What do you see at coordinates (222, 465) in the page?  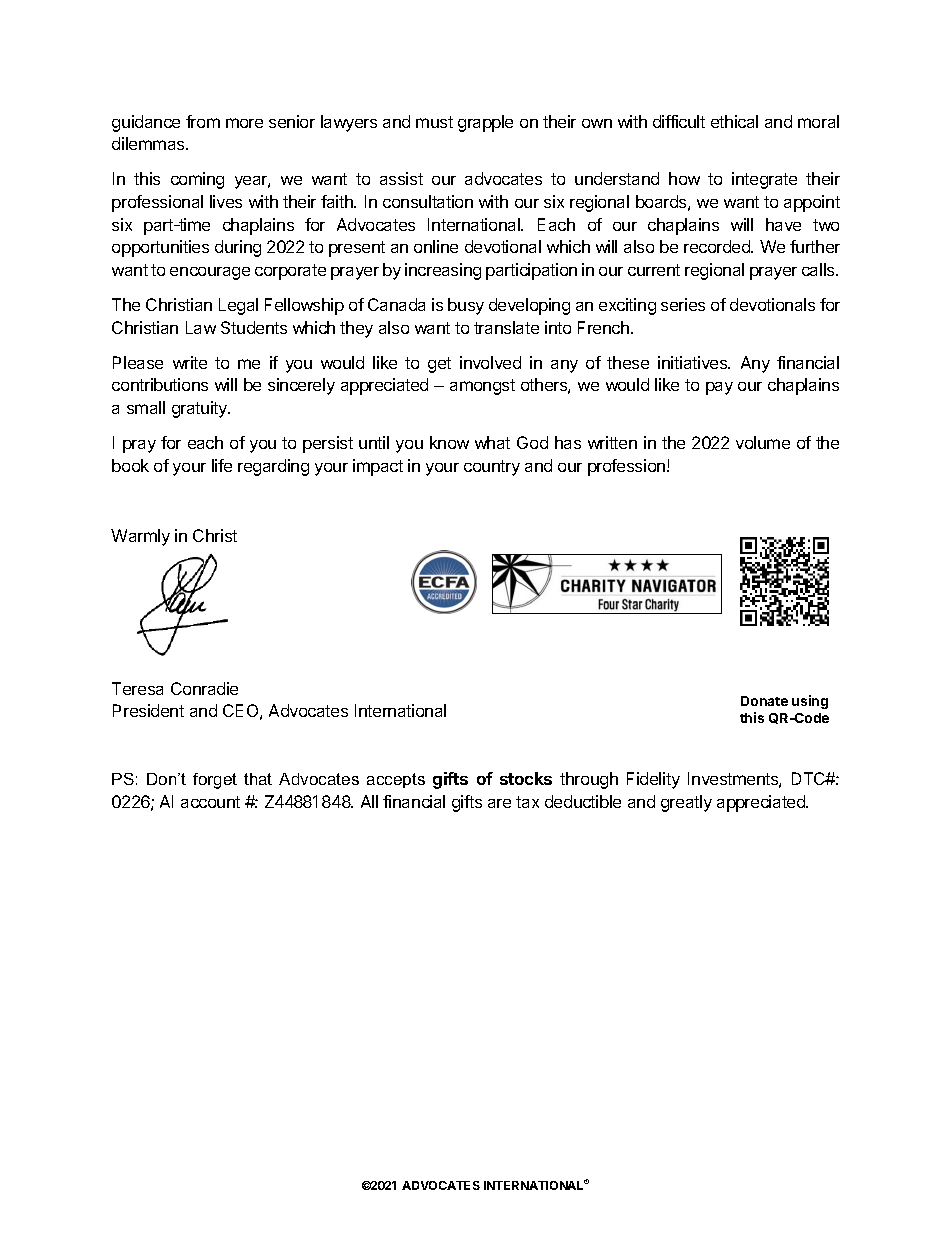 I see `life` at bounding box center [222, 465].
